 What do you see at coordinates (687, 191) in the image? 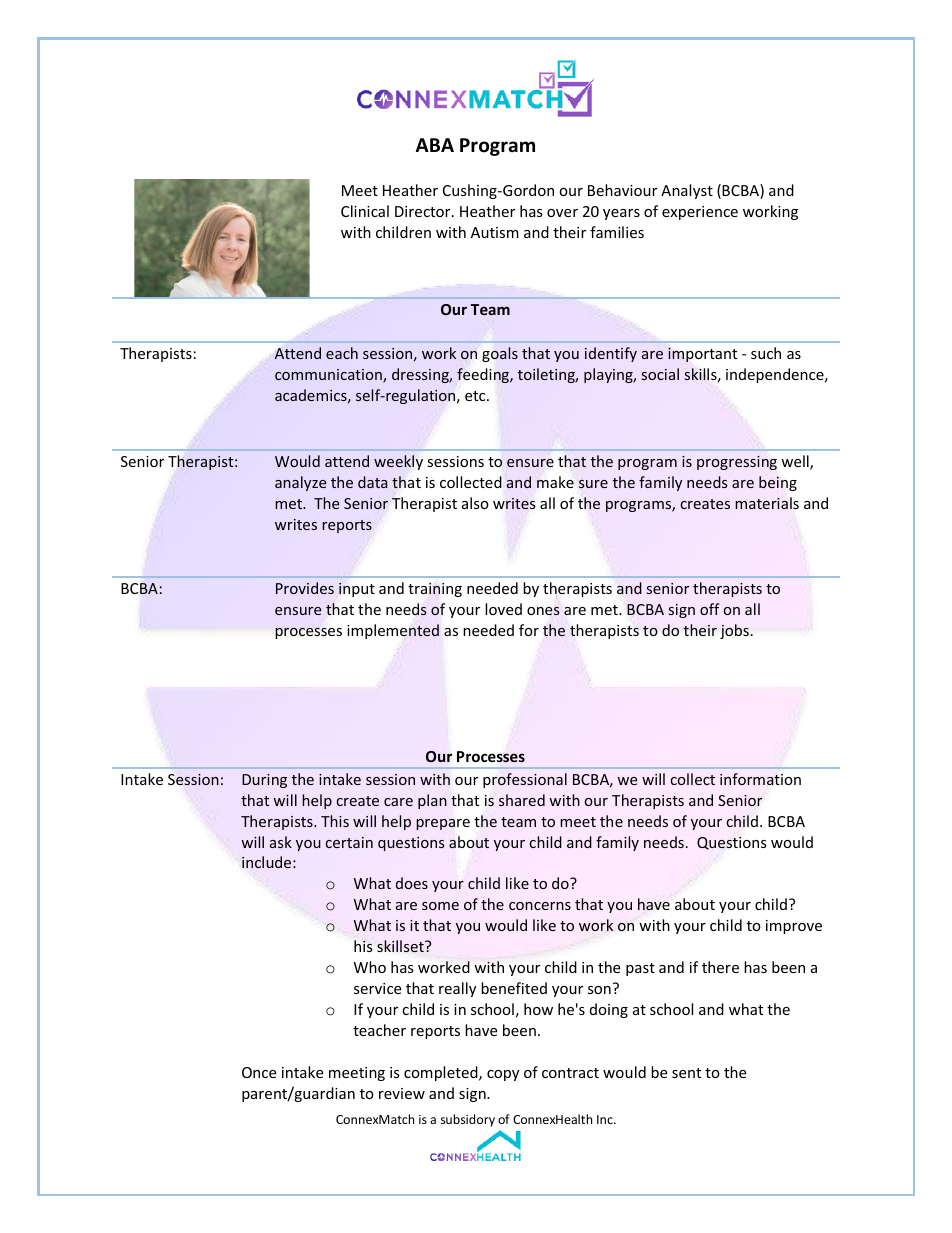
I see `Analyst` at bounding box center [687, 191].
